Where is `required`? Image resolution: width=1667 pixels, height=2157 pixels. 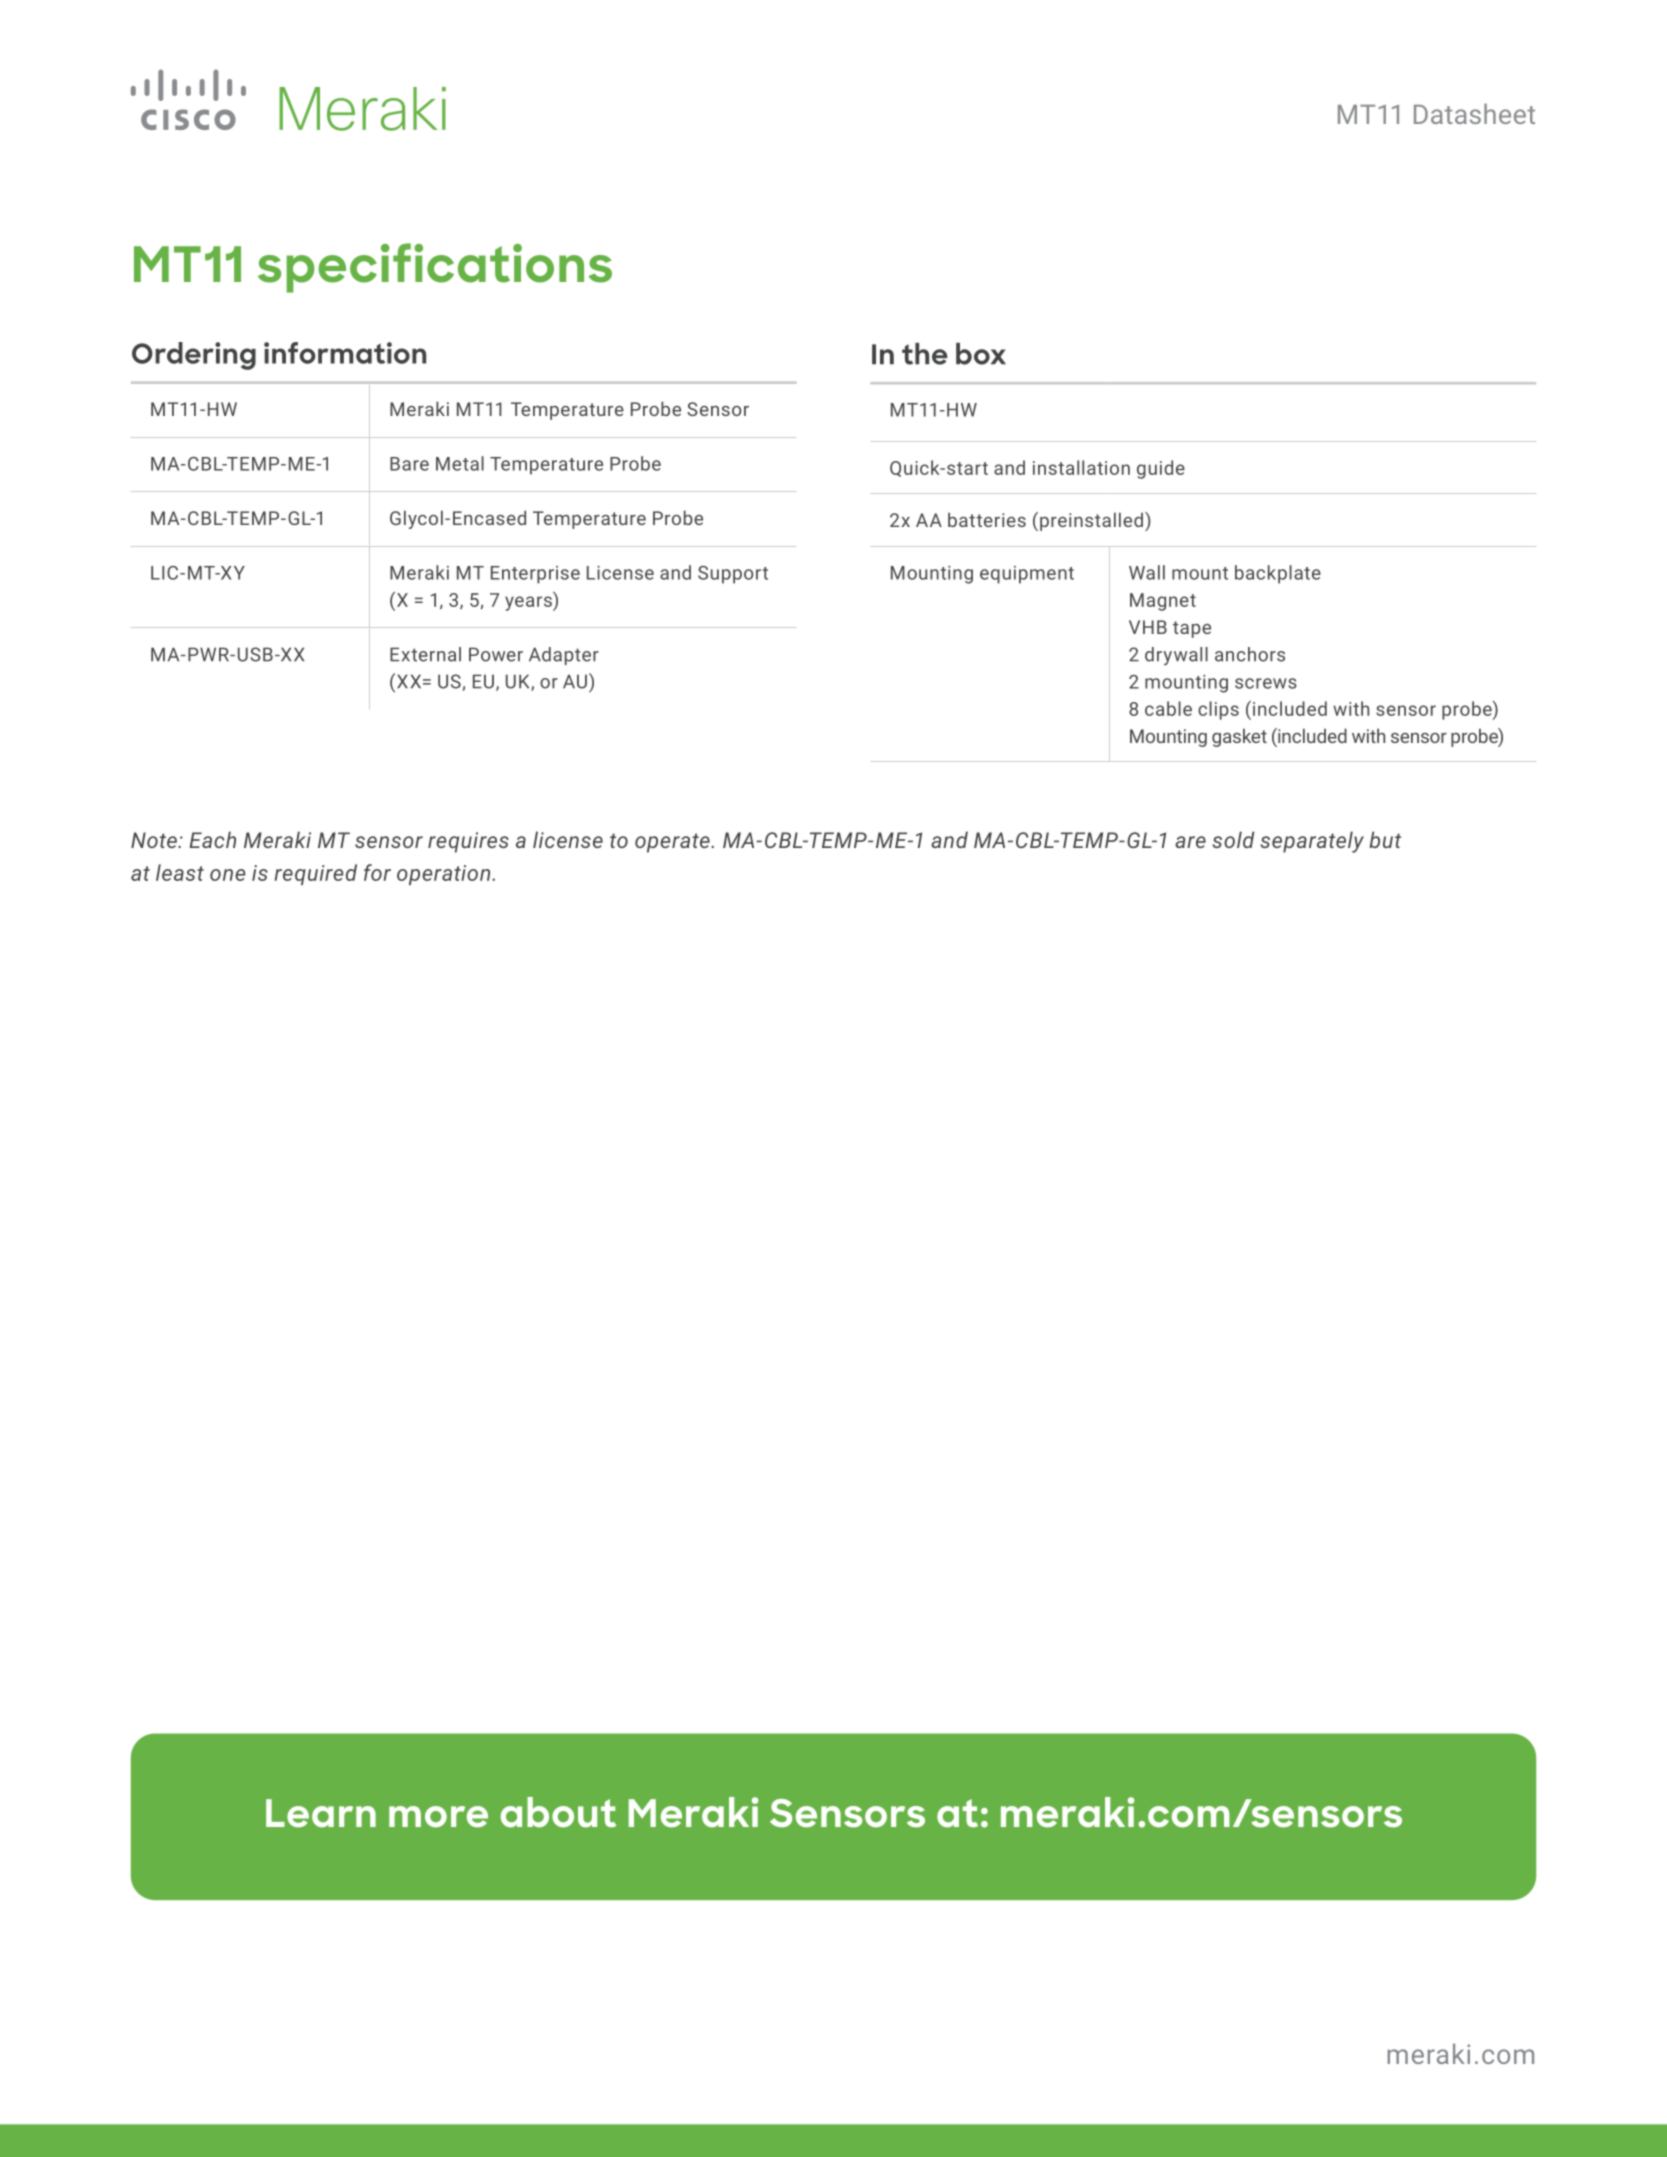
required is located at coordinates (315, 874).
